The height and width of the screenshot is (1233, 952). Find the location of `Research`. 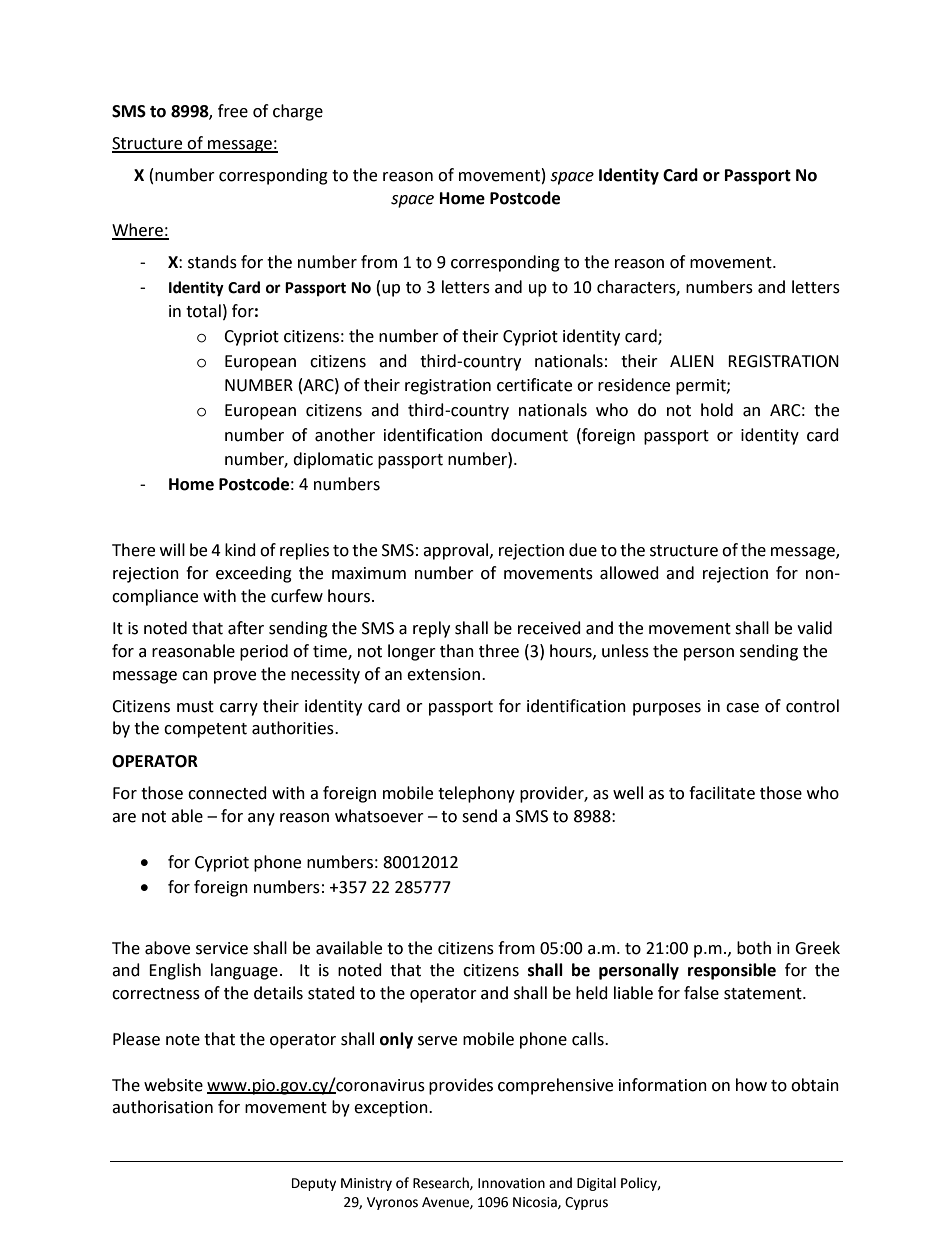

Research is located at coordinates (442, 1183).
